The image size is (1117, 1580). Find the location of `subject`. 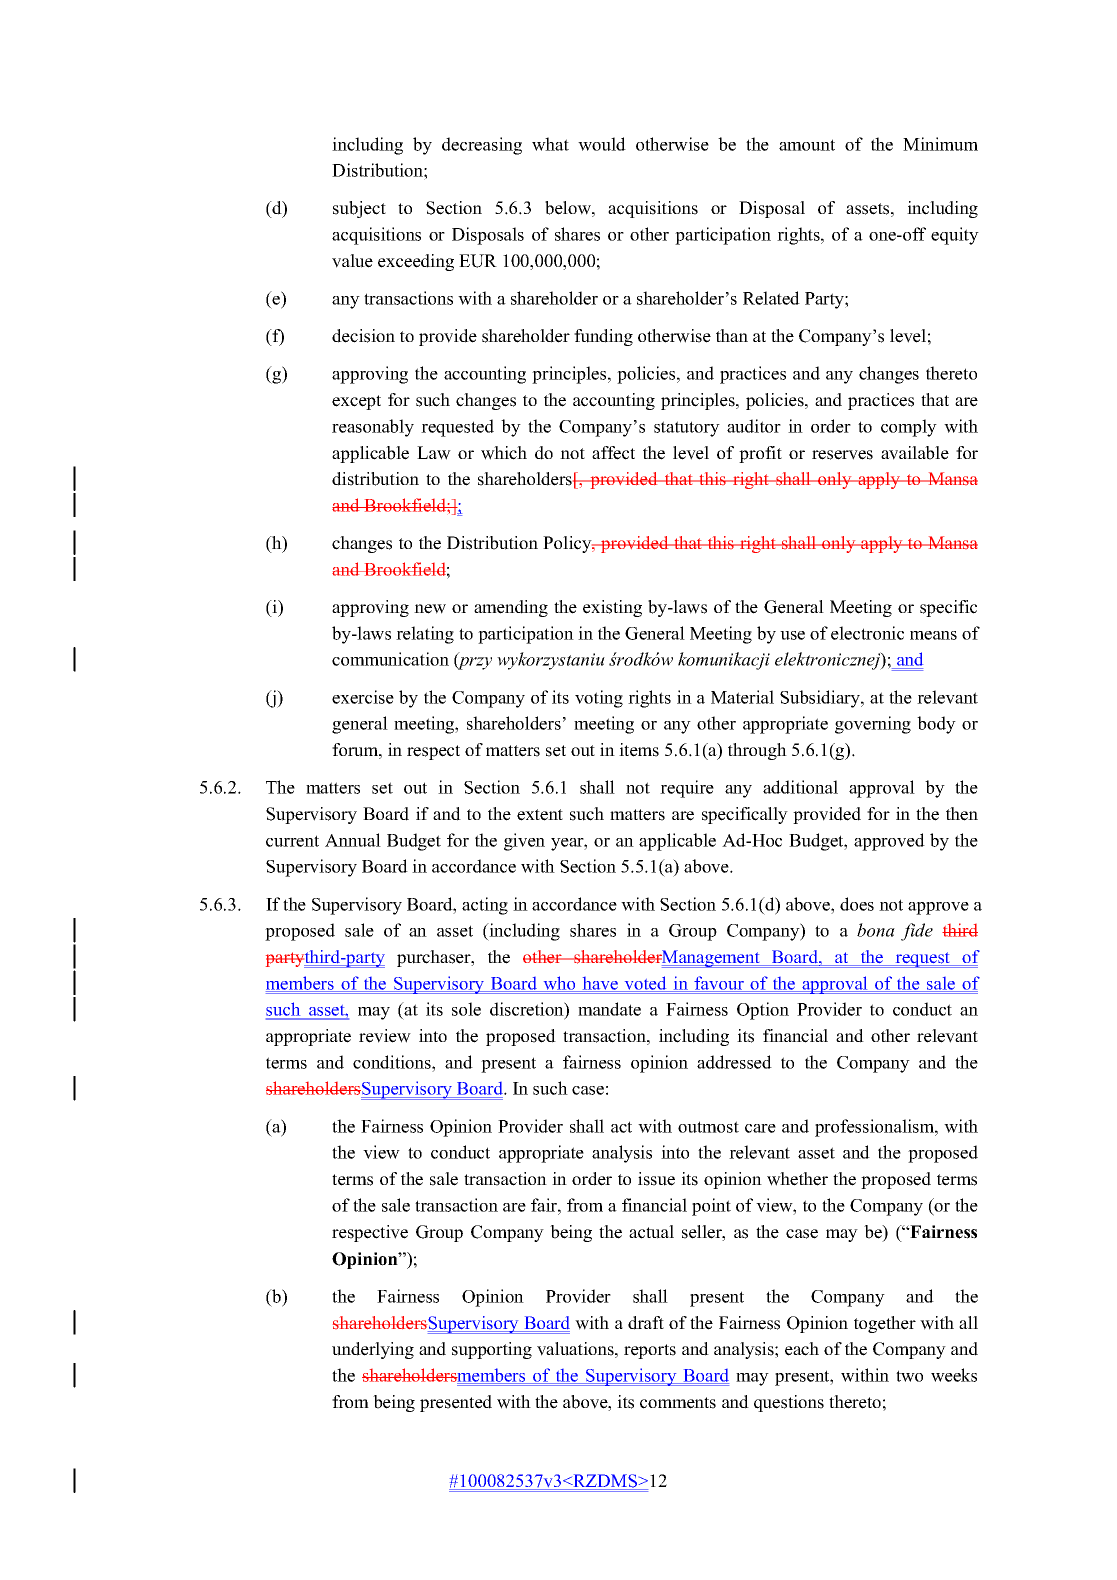

subject is located at coordinates (359, 209).
